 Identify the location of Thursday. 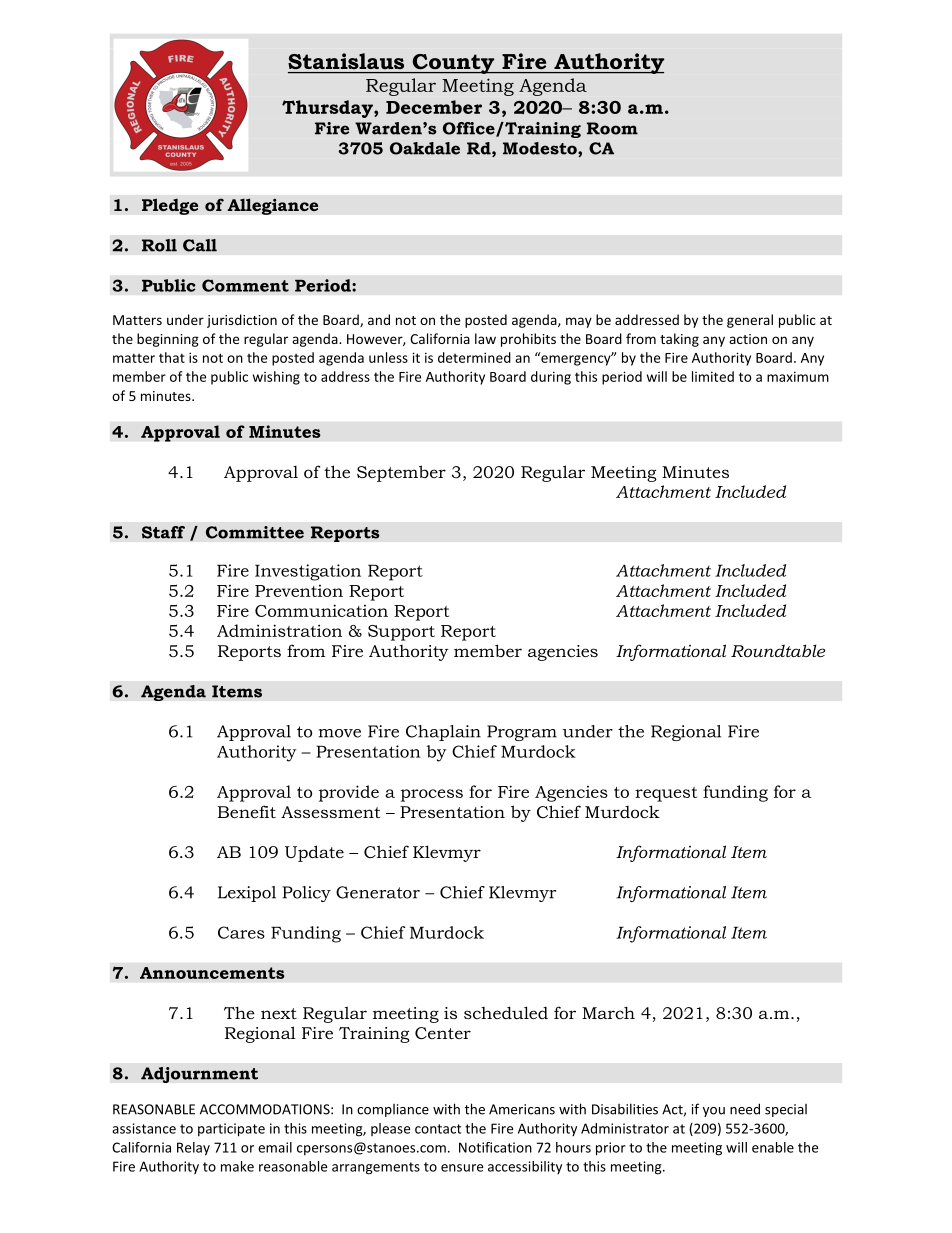
(328, 109).
